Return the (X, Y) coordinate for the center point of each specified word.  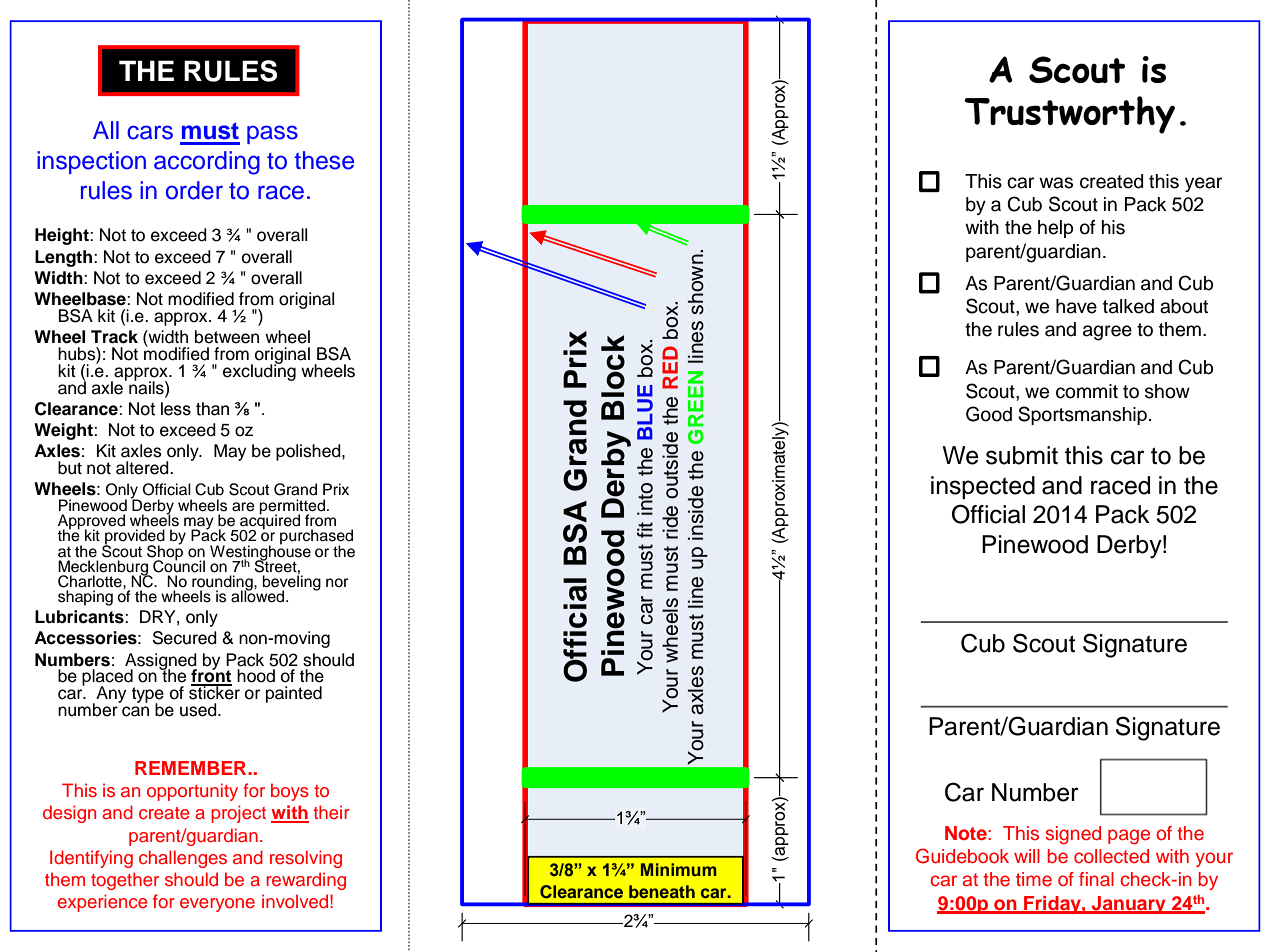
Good (989, 414)
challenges (183, 859)
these (324, 160)
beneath (662, 891)
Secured (185, 638)
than (212, 409)
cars (150, 132)
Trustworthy (1069, 115)
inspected (983, 487)
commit (1087, 391)
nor (337, 583)
